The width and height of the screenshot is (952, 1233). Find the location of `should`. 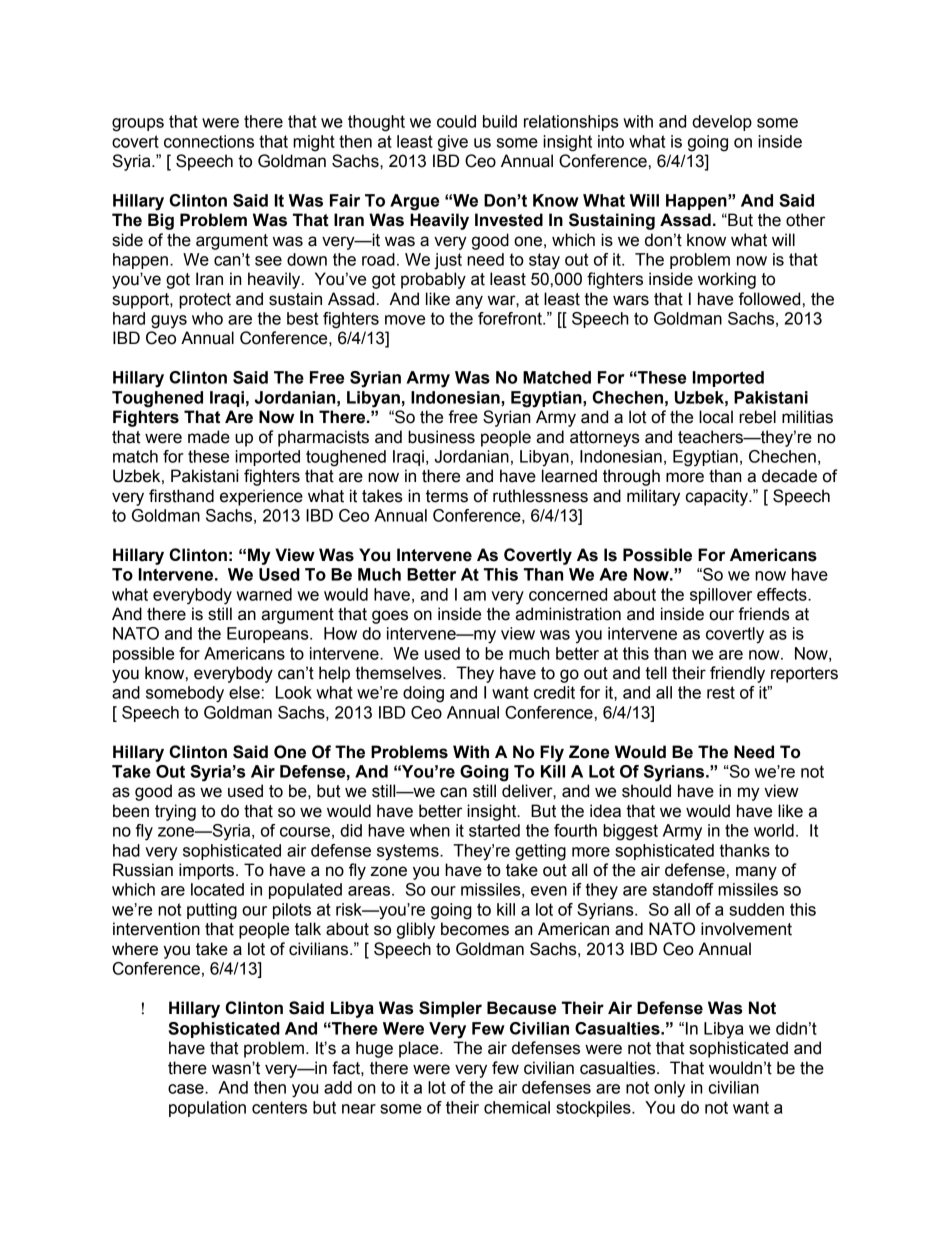

should is located at coordinates (646, 791).
